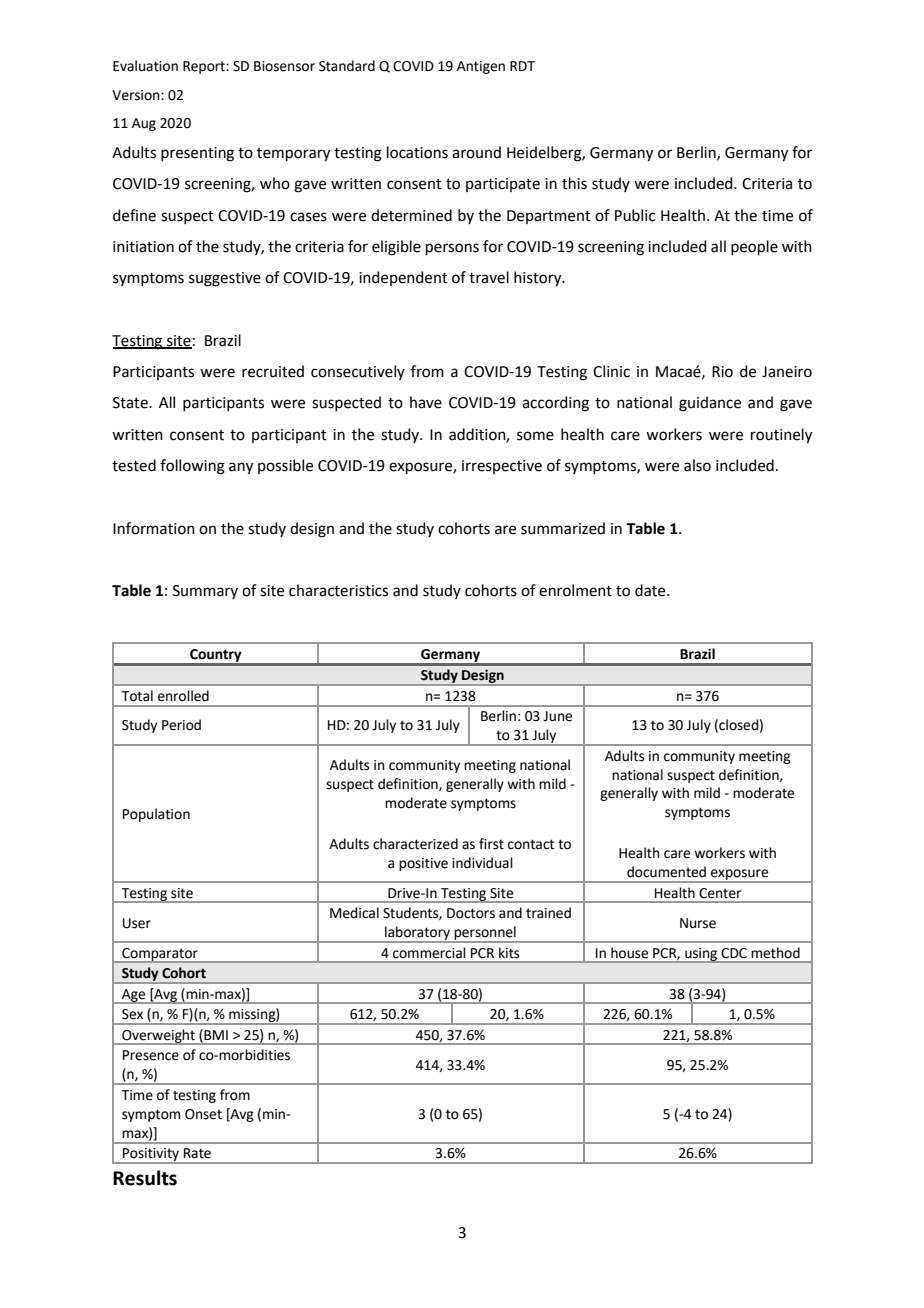  What do you see at coordinates (485, 934) in the image?
I see `personnel` at bounding box center [485, 934].
